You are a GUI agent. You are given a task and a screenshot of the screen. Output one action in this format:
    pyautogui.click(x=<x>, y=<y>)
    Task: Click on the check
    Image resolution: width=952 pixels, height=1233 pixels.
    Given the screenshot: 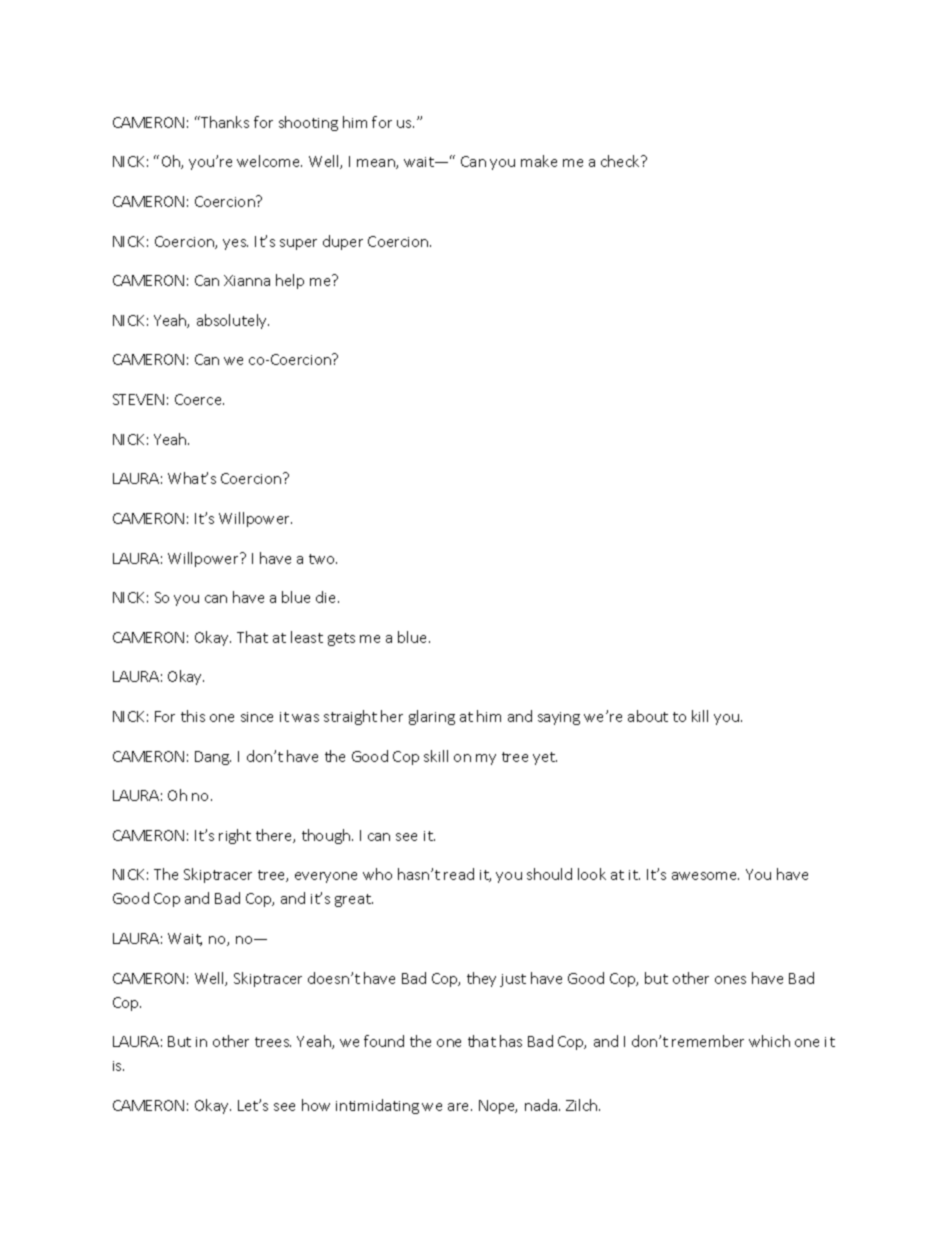 What is the action you would take?
    pyautogui.click(x=622, y=161)
